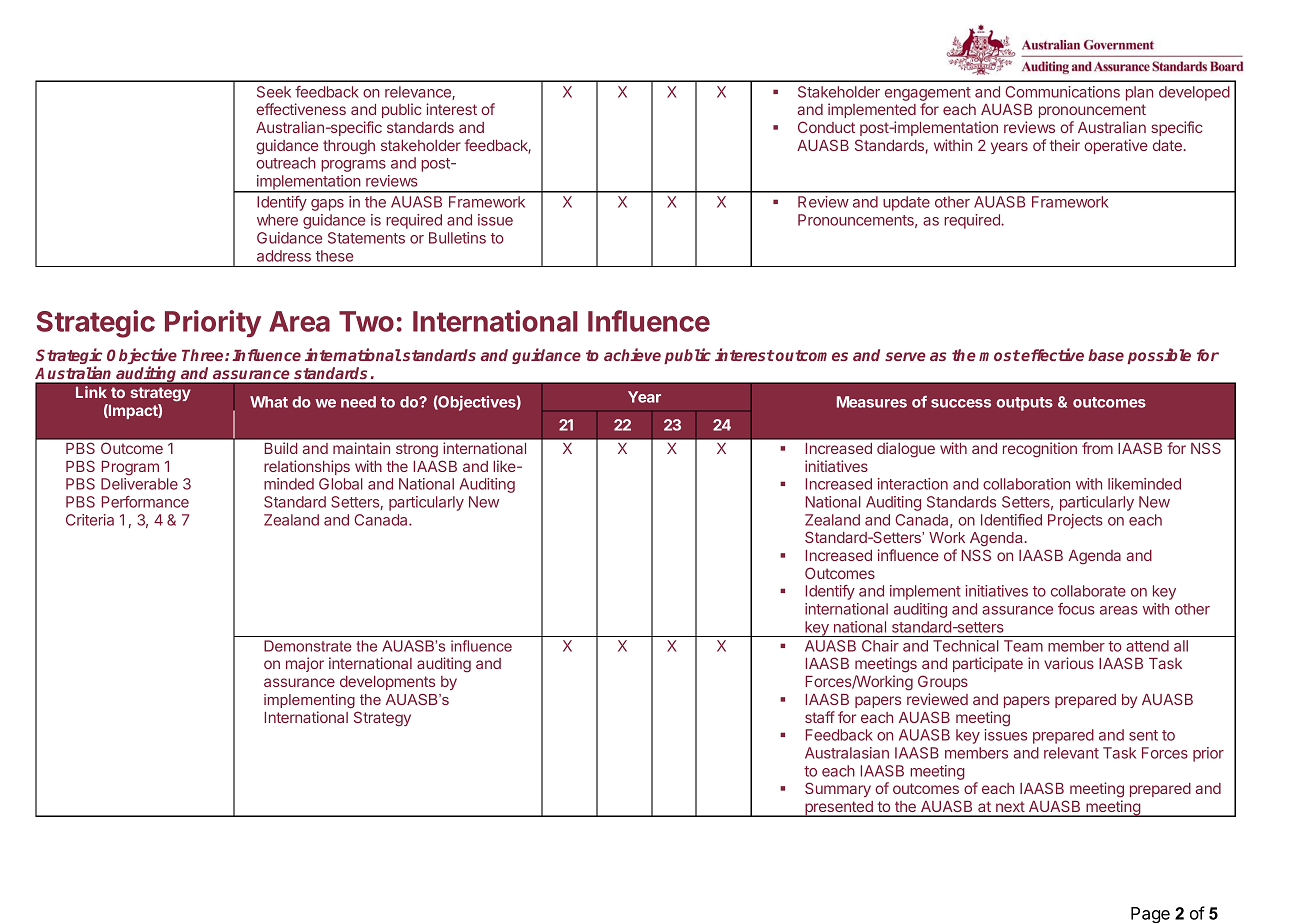 This screenshot has height=924, width=1307. I want to click on base, so click(1106, 355).
